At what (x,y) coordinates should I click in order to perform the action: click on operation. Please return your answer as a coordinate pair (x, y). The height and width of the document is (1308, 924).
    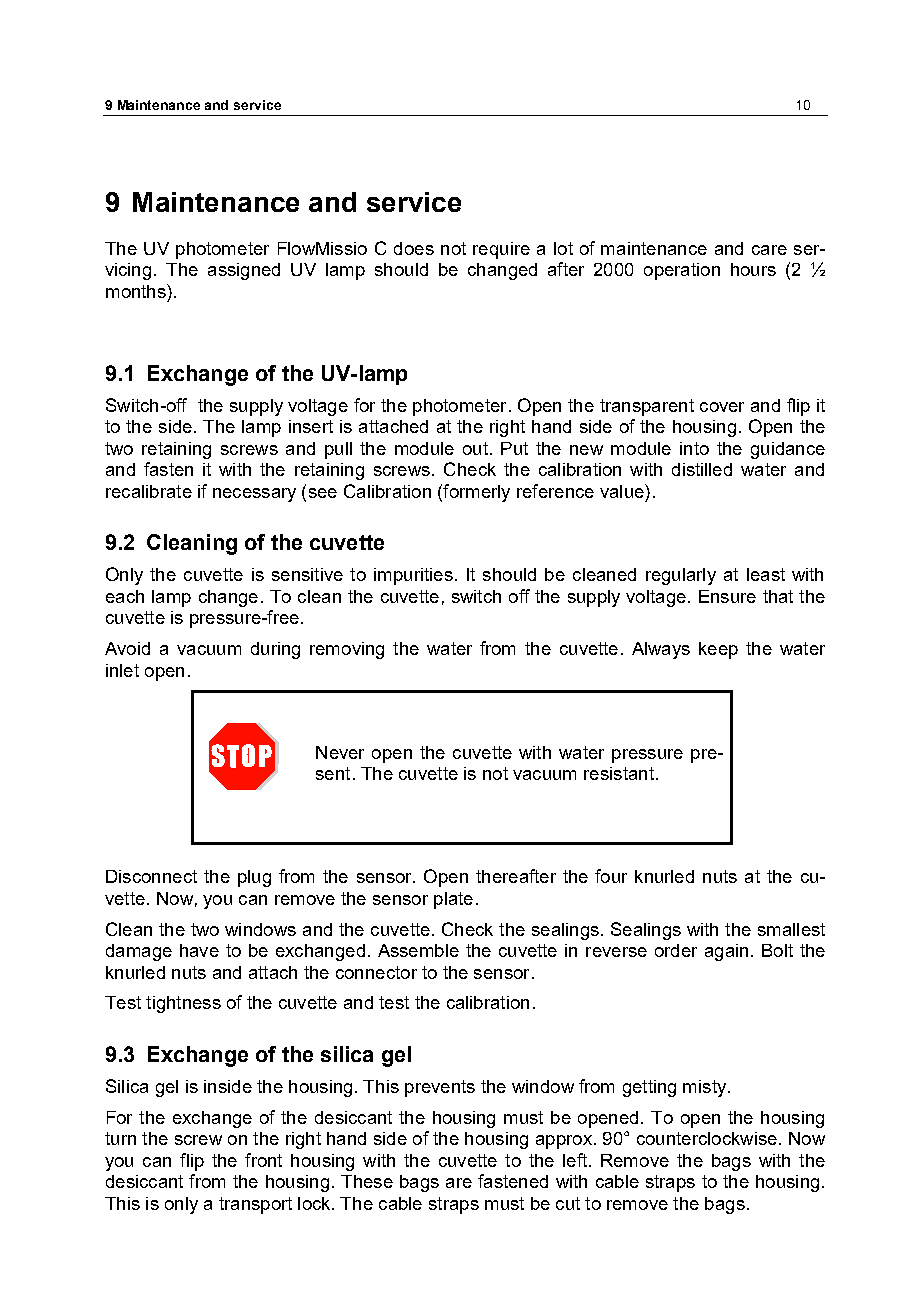
    Looking at the image, I should click on (682, 271).
